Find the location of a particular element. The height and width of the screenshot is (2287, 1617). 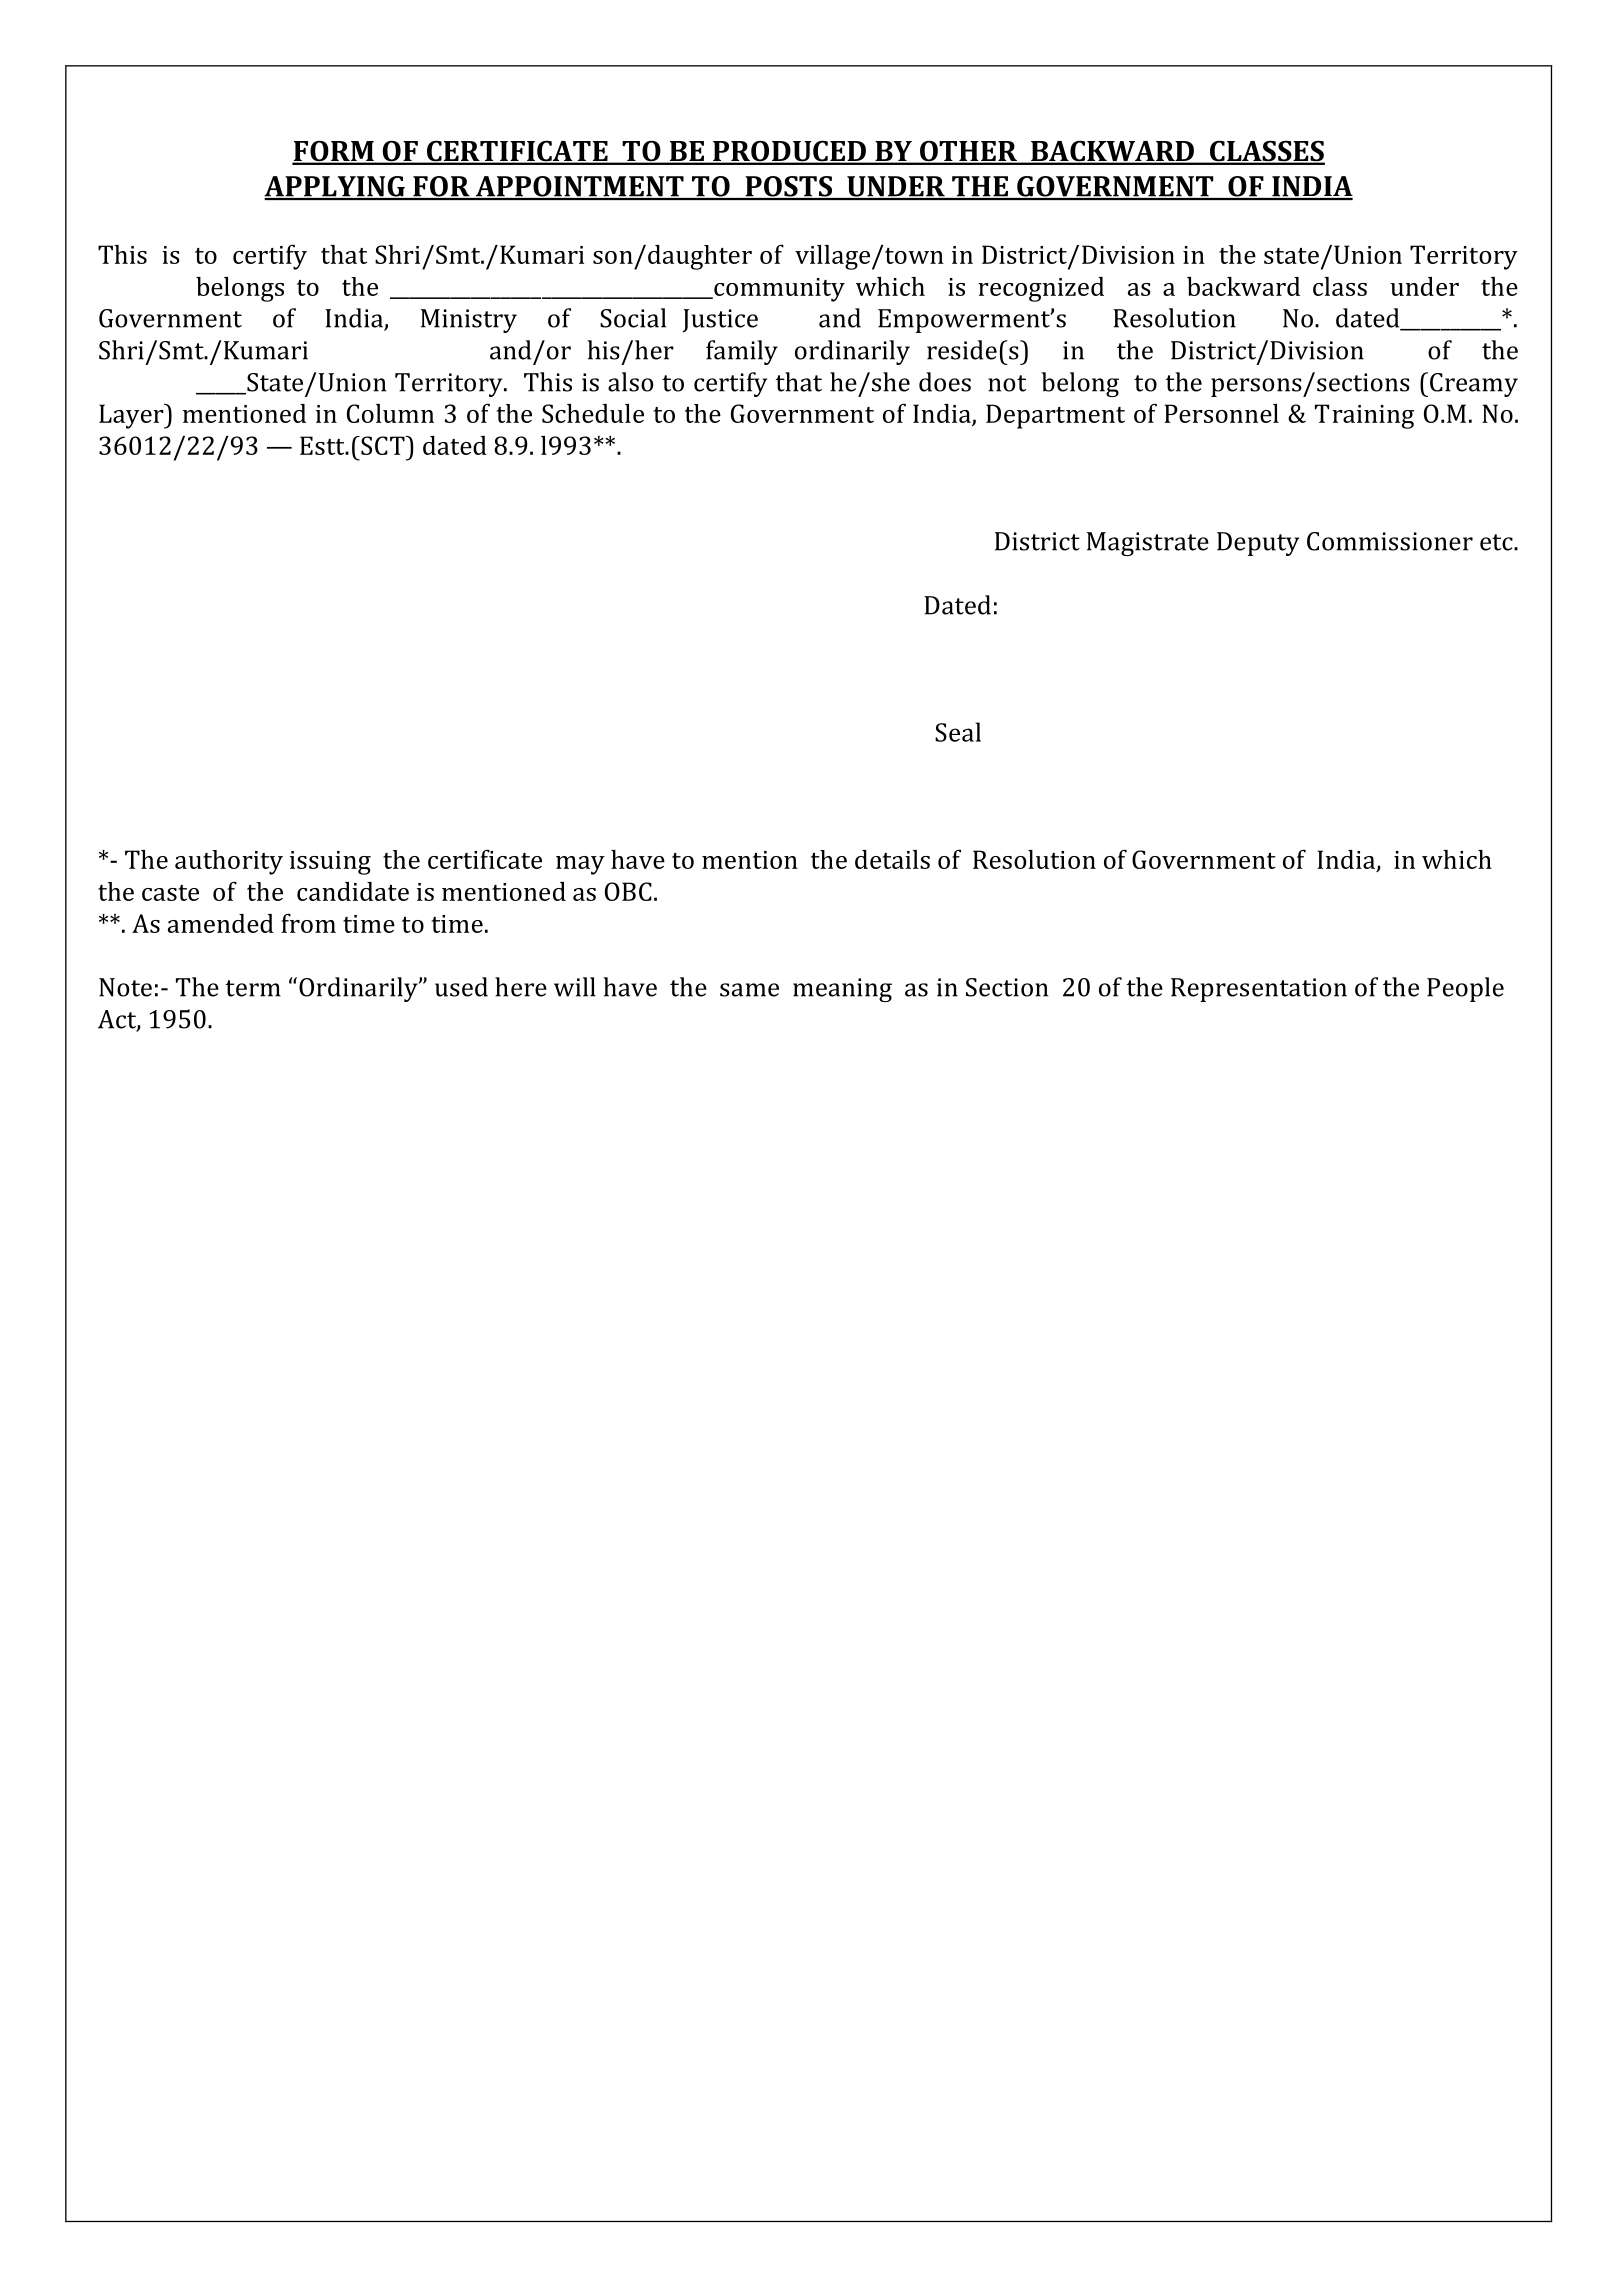

Magistrate is located at coordinates (1148, 544).
